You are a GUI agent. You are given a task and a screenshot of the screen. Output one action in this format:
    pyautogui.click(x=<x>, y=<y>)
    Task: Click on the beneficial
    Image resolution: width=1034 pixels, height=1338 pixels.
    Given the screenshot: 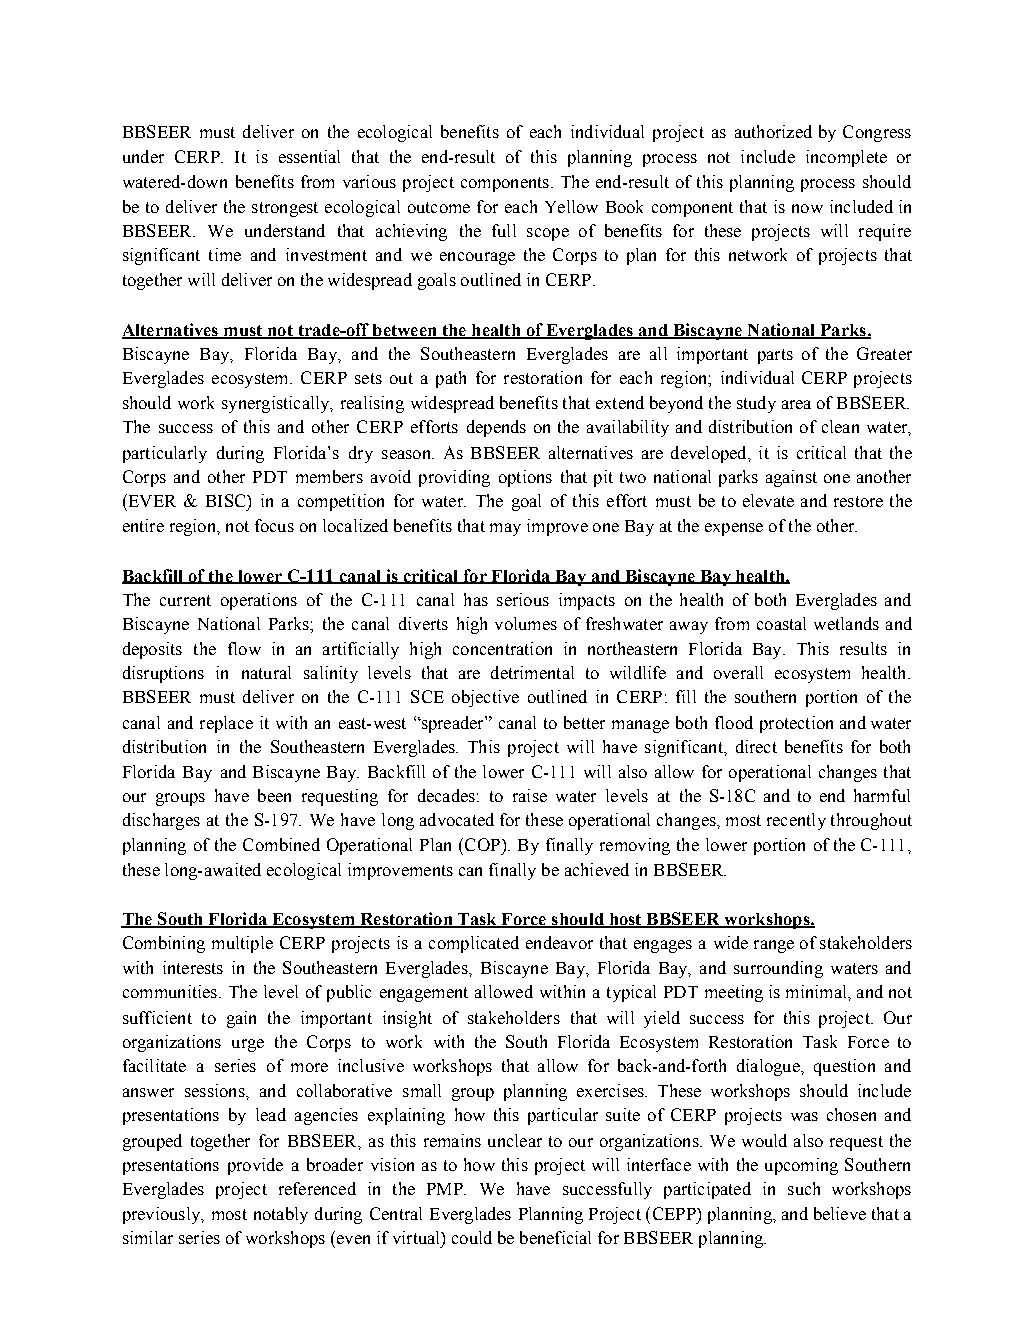 What is the action you would take?
    pyautogui.click(x=555, y=1237)
